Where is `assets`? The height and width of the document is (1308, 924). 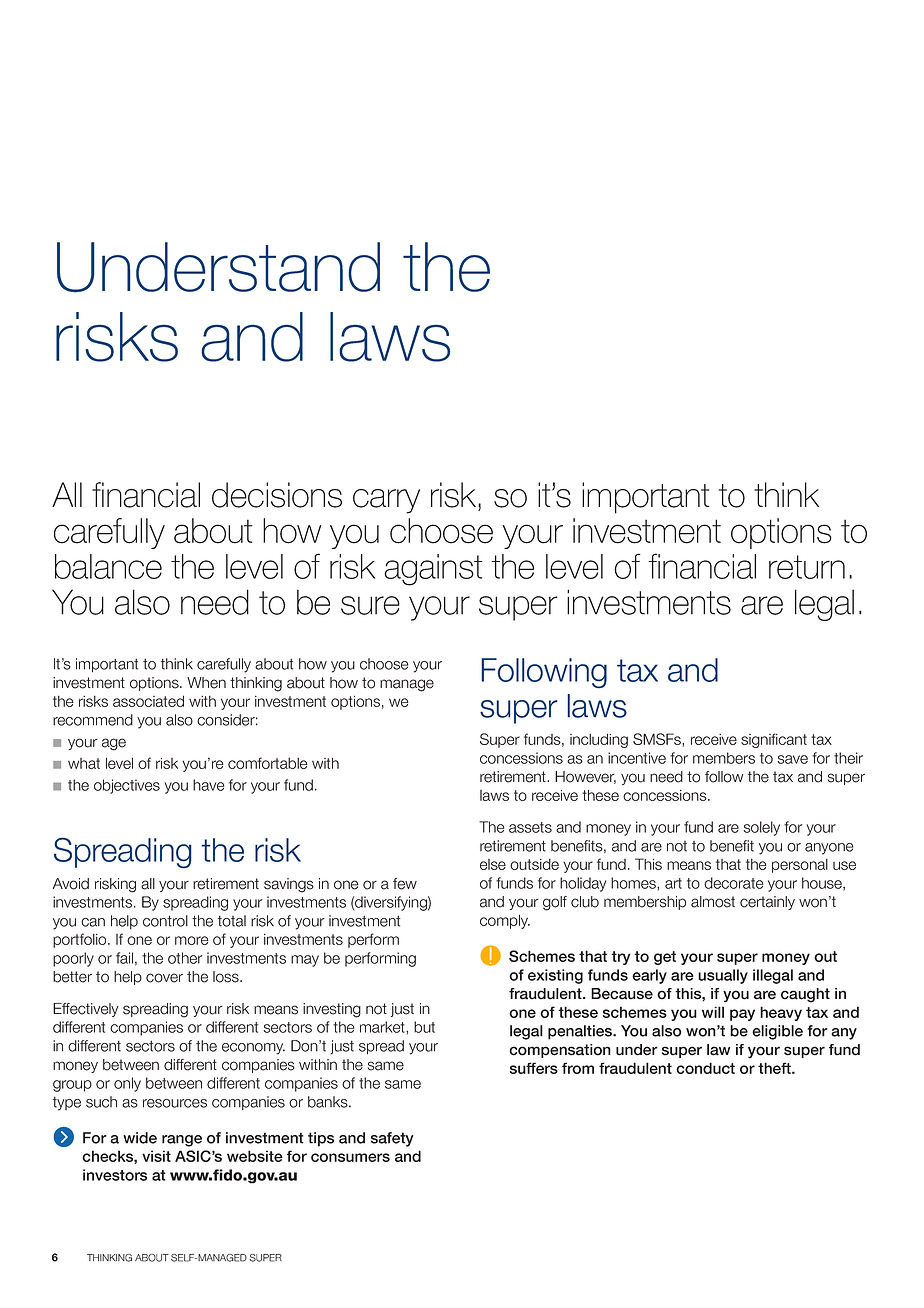
assets is located at coordinates (530, 827).
